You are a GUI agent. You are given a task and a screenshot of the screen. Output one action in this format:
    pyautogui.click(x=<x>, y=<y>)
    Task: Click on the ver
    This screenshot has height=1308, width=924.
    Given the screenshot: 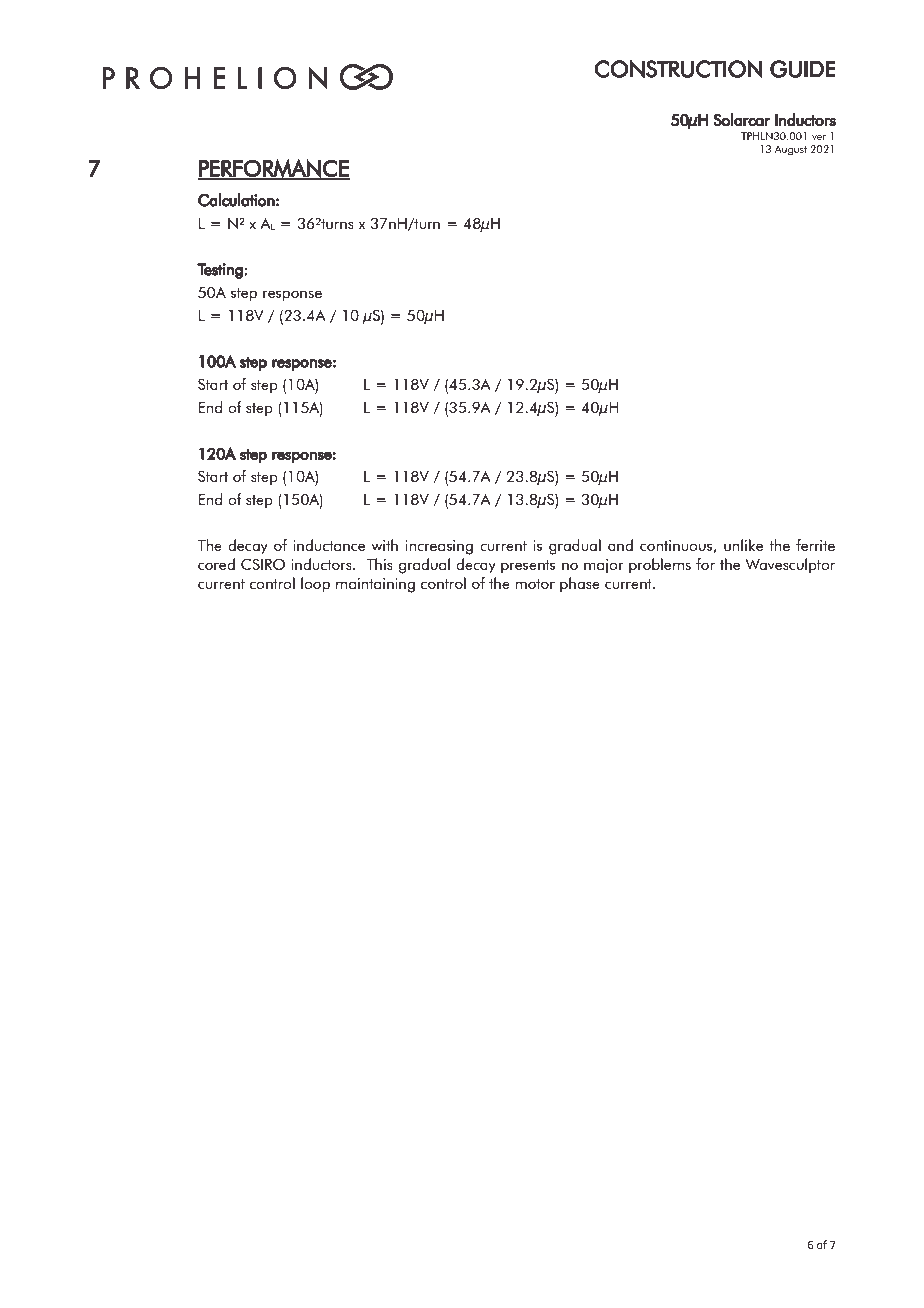 What is the action you would take?
    pyautogui.click(x=819, y=137)
